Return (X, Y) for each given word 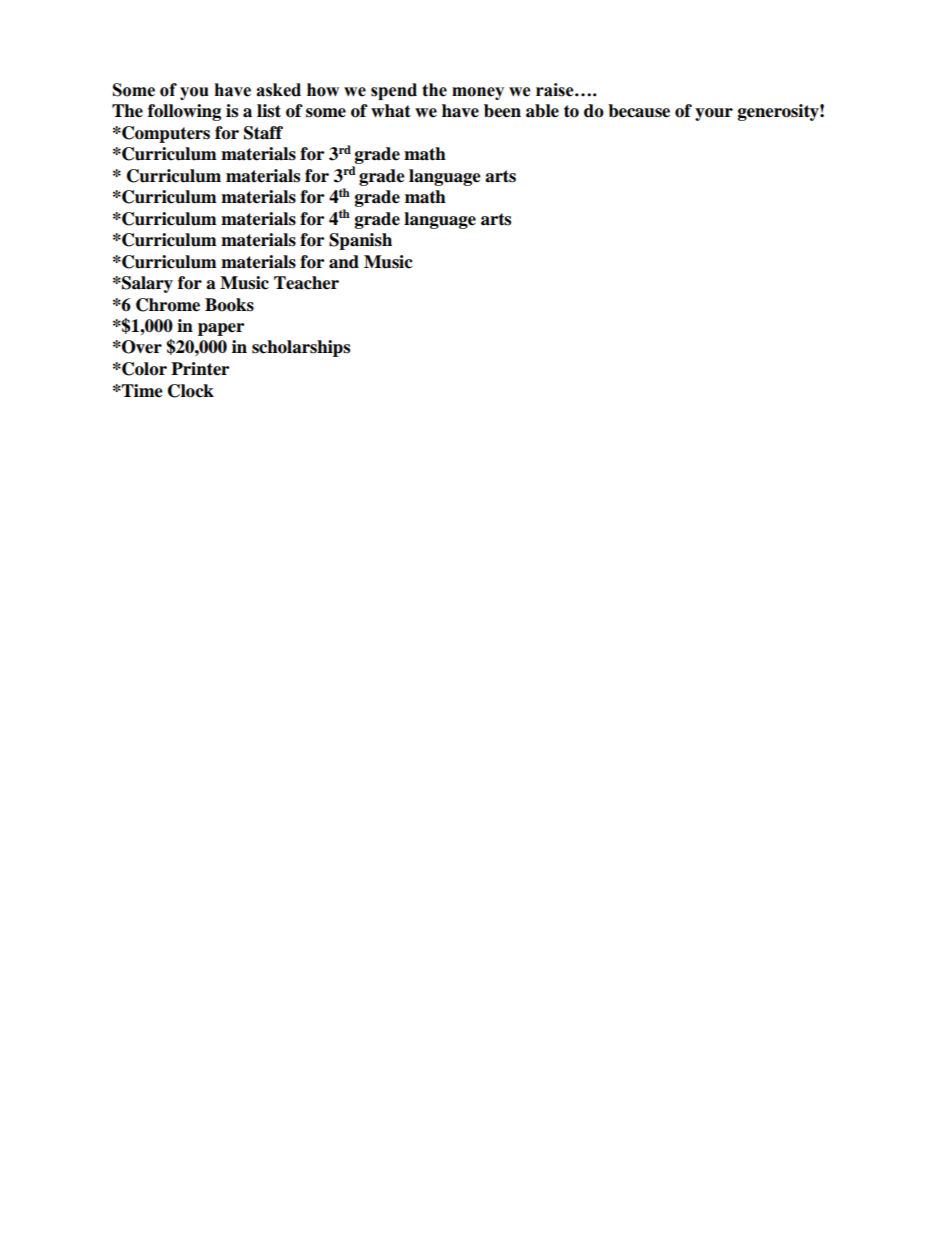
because (639, 111)
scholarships (301, 348)
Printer (200, 369)
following (184, 112)
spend (394, 91)
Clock (191, 391)
